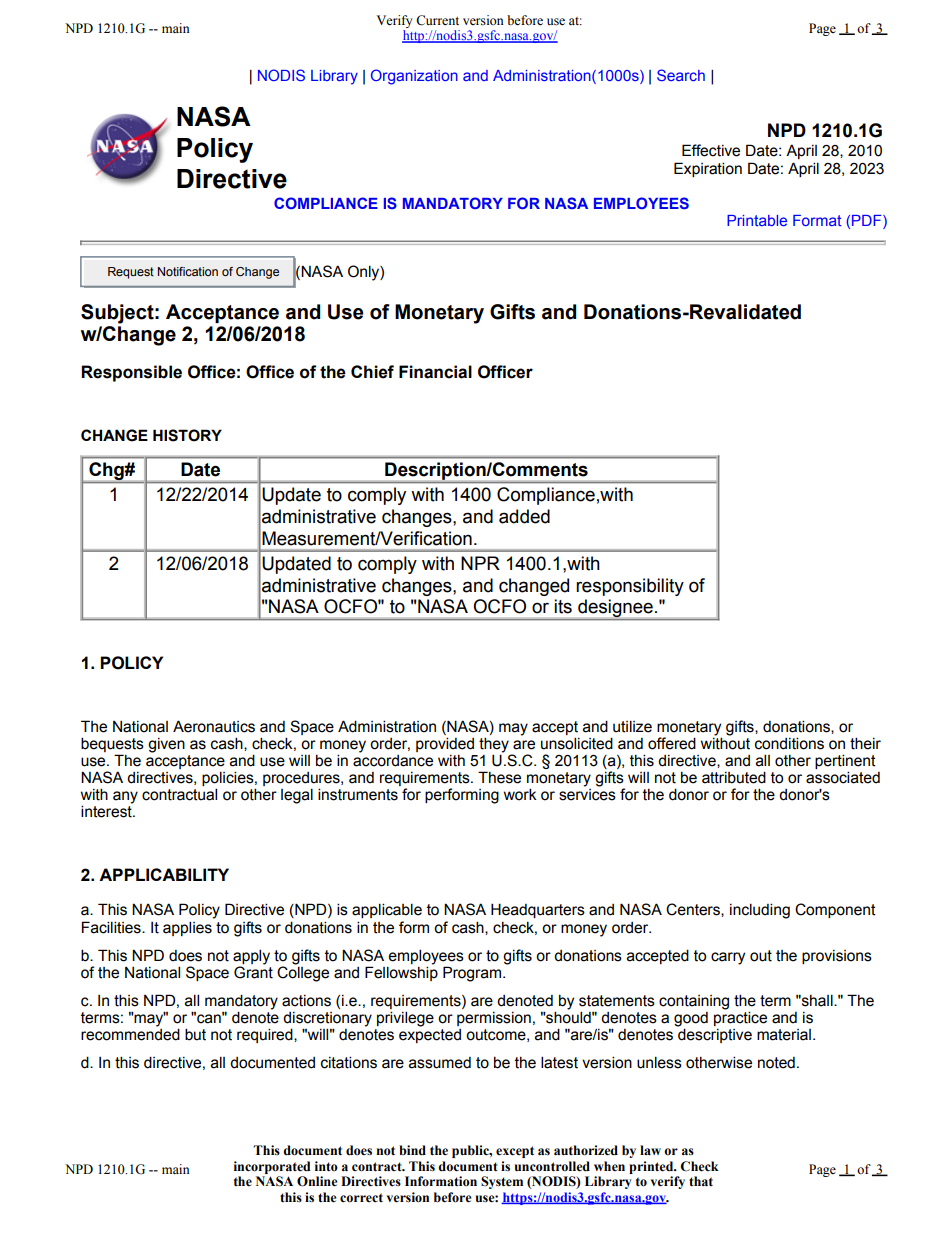 This document has width=952, height=1233. Describe the element at coordinates (272, 1167) in the document. I see `incorporated` at that location.
